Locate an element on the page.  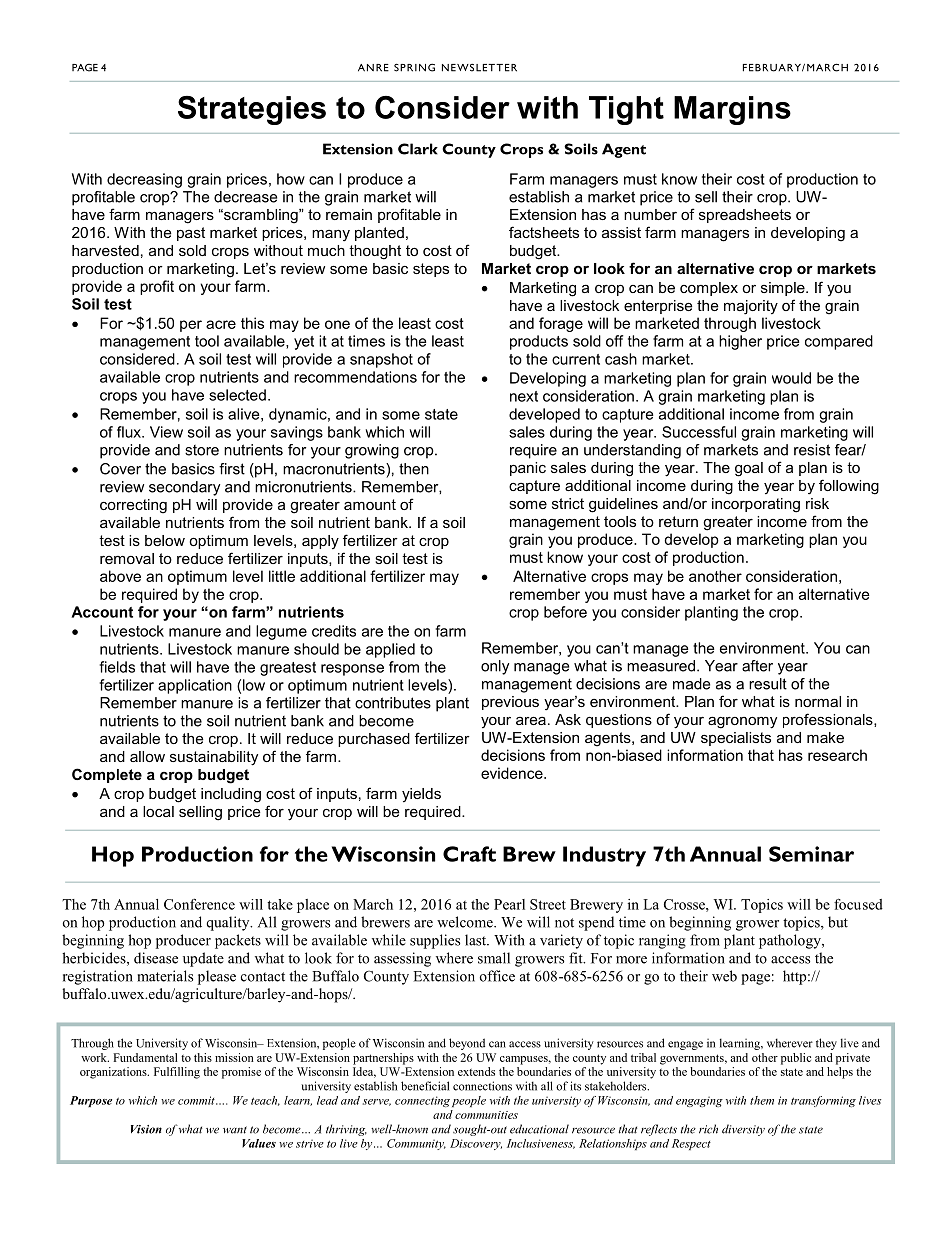
Margins is located at coordinates (732, 110).
